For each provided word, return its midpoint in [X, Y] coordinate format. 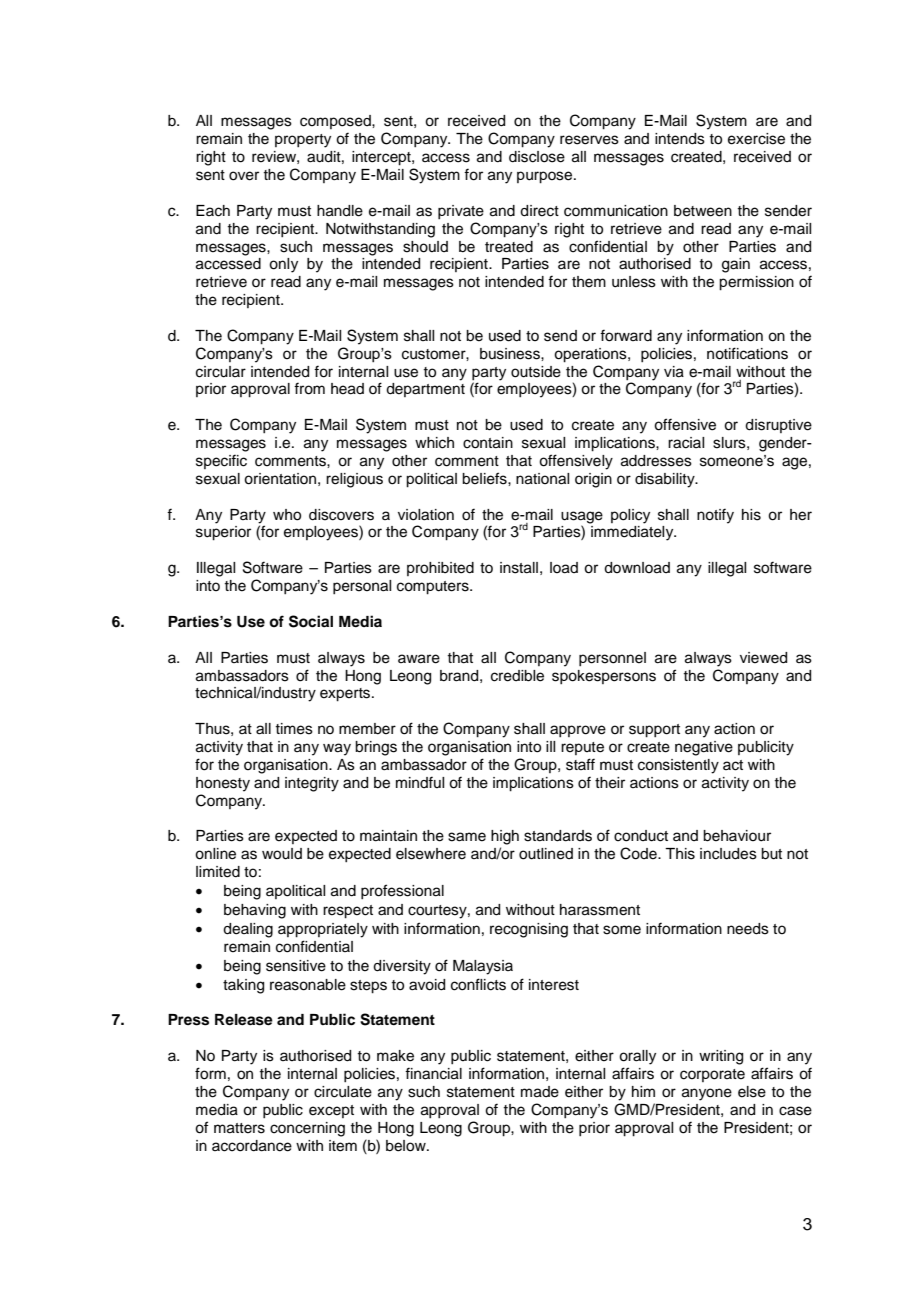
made [540, 1092]
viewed [763, 658]
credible [517, 676]
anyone [707, 1094]
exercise [756, 139]
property [303, 141]
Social [311, 621]
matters [239, 1128]
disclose [537, 157]
